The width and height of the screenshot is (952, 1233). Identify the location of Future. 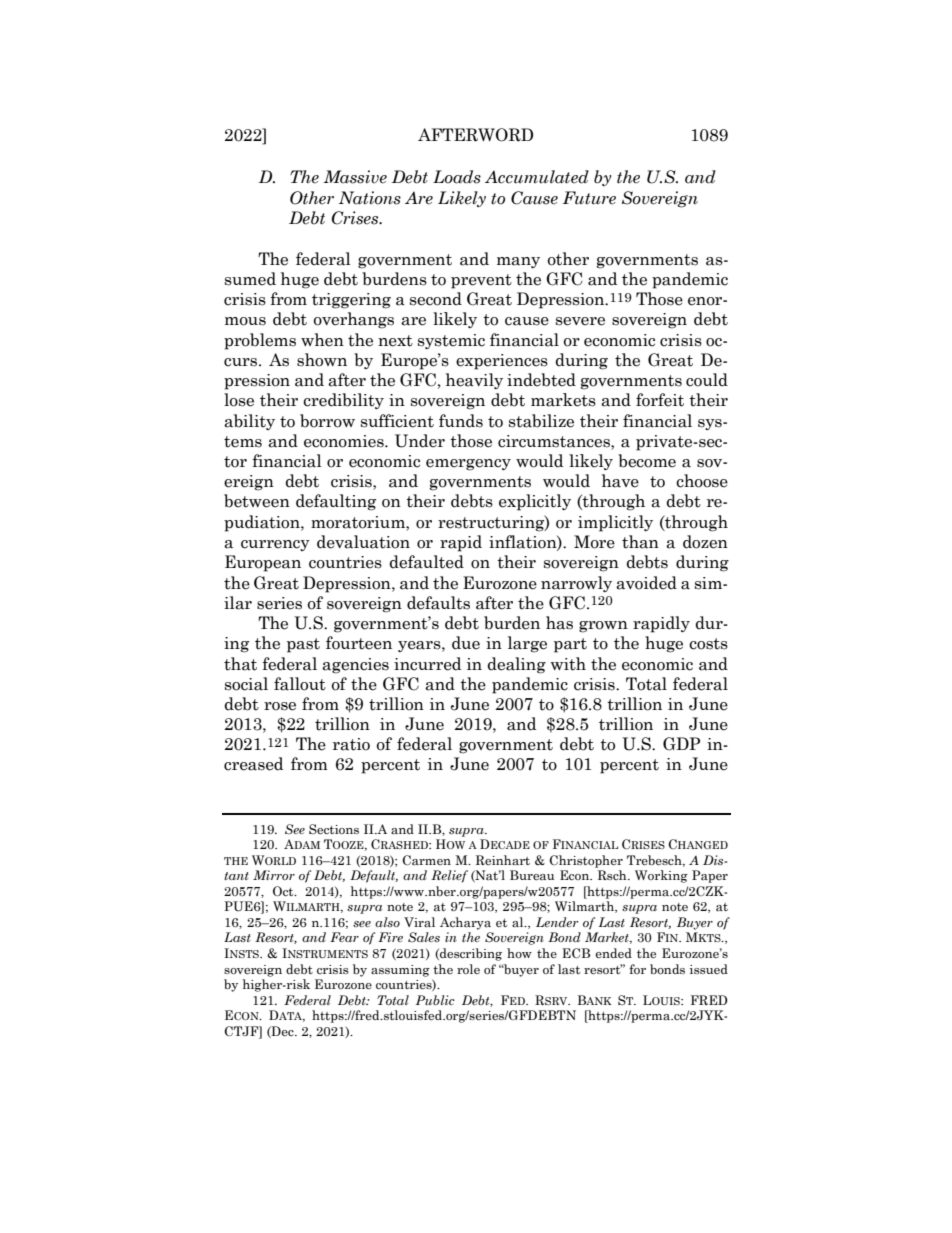
(589, 198).
